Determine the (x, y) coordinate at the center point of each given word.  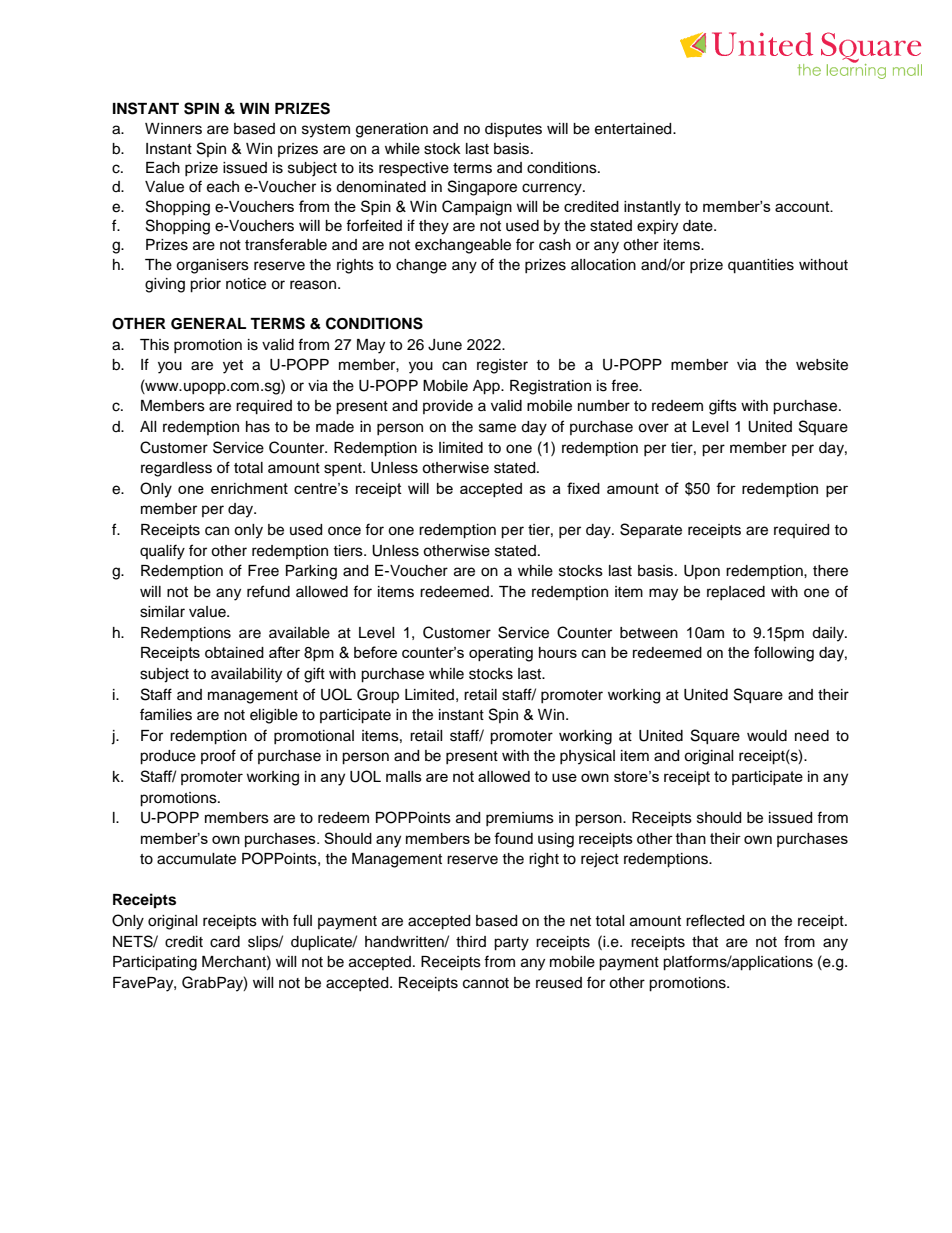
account (803, 206)
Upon (702, 572)
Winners (173, 129)
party (511, 944)
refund (268, 591)
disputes (513, 130)
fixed (583, 488)
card (225, 942)
